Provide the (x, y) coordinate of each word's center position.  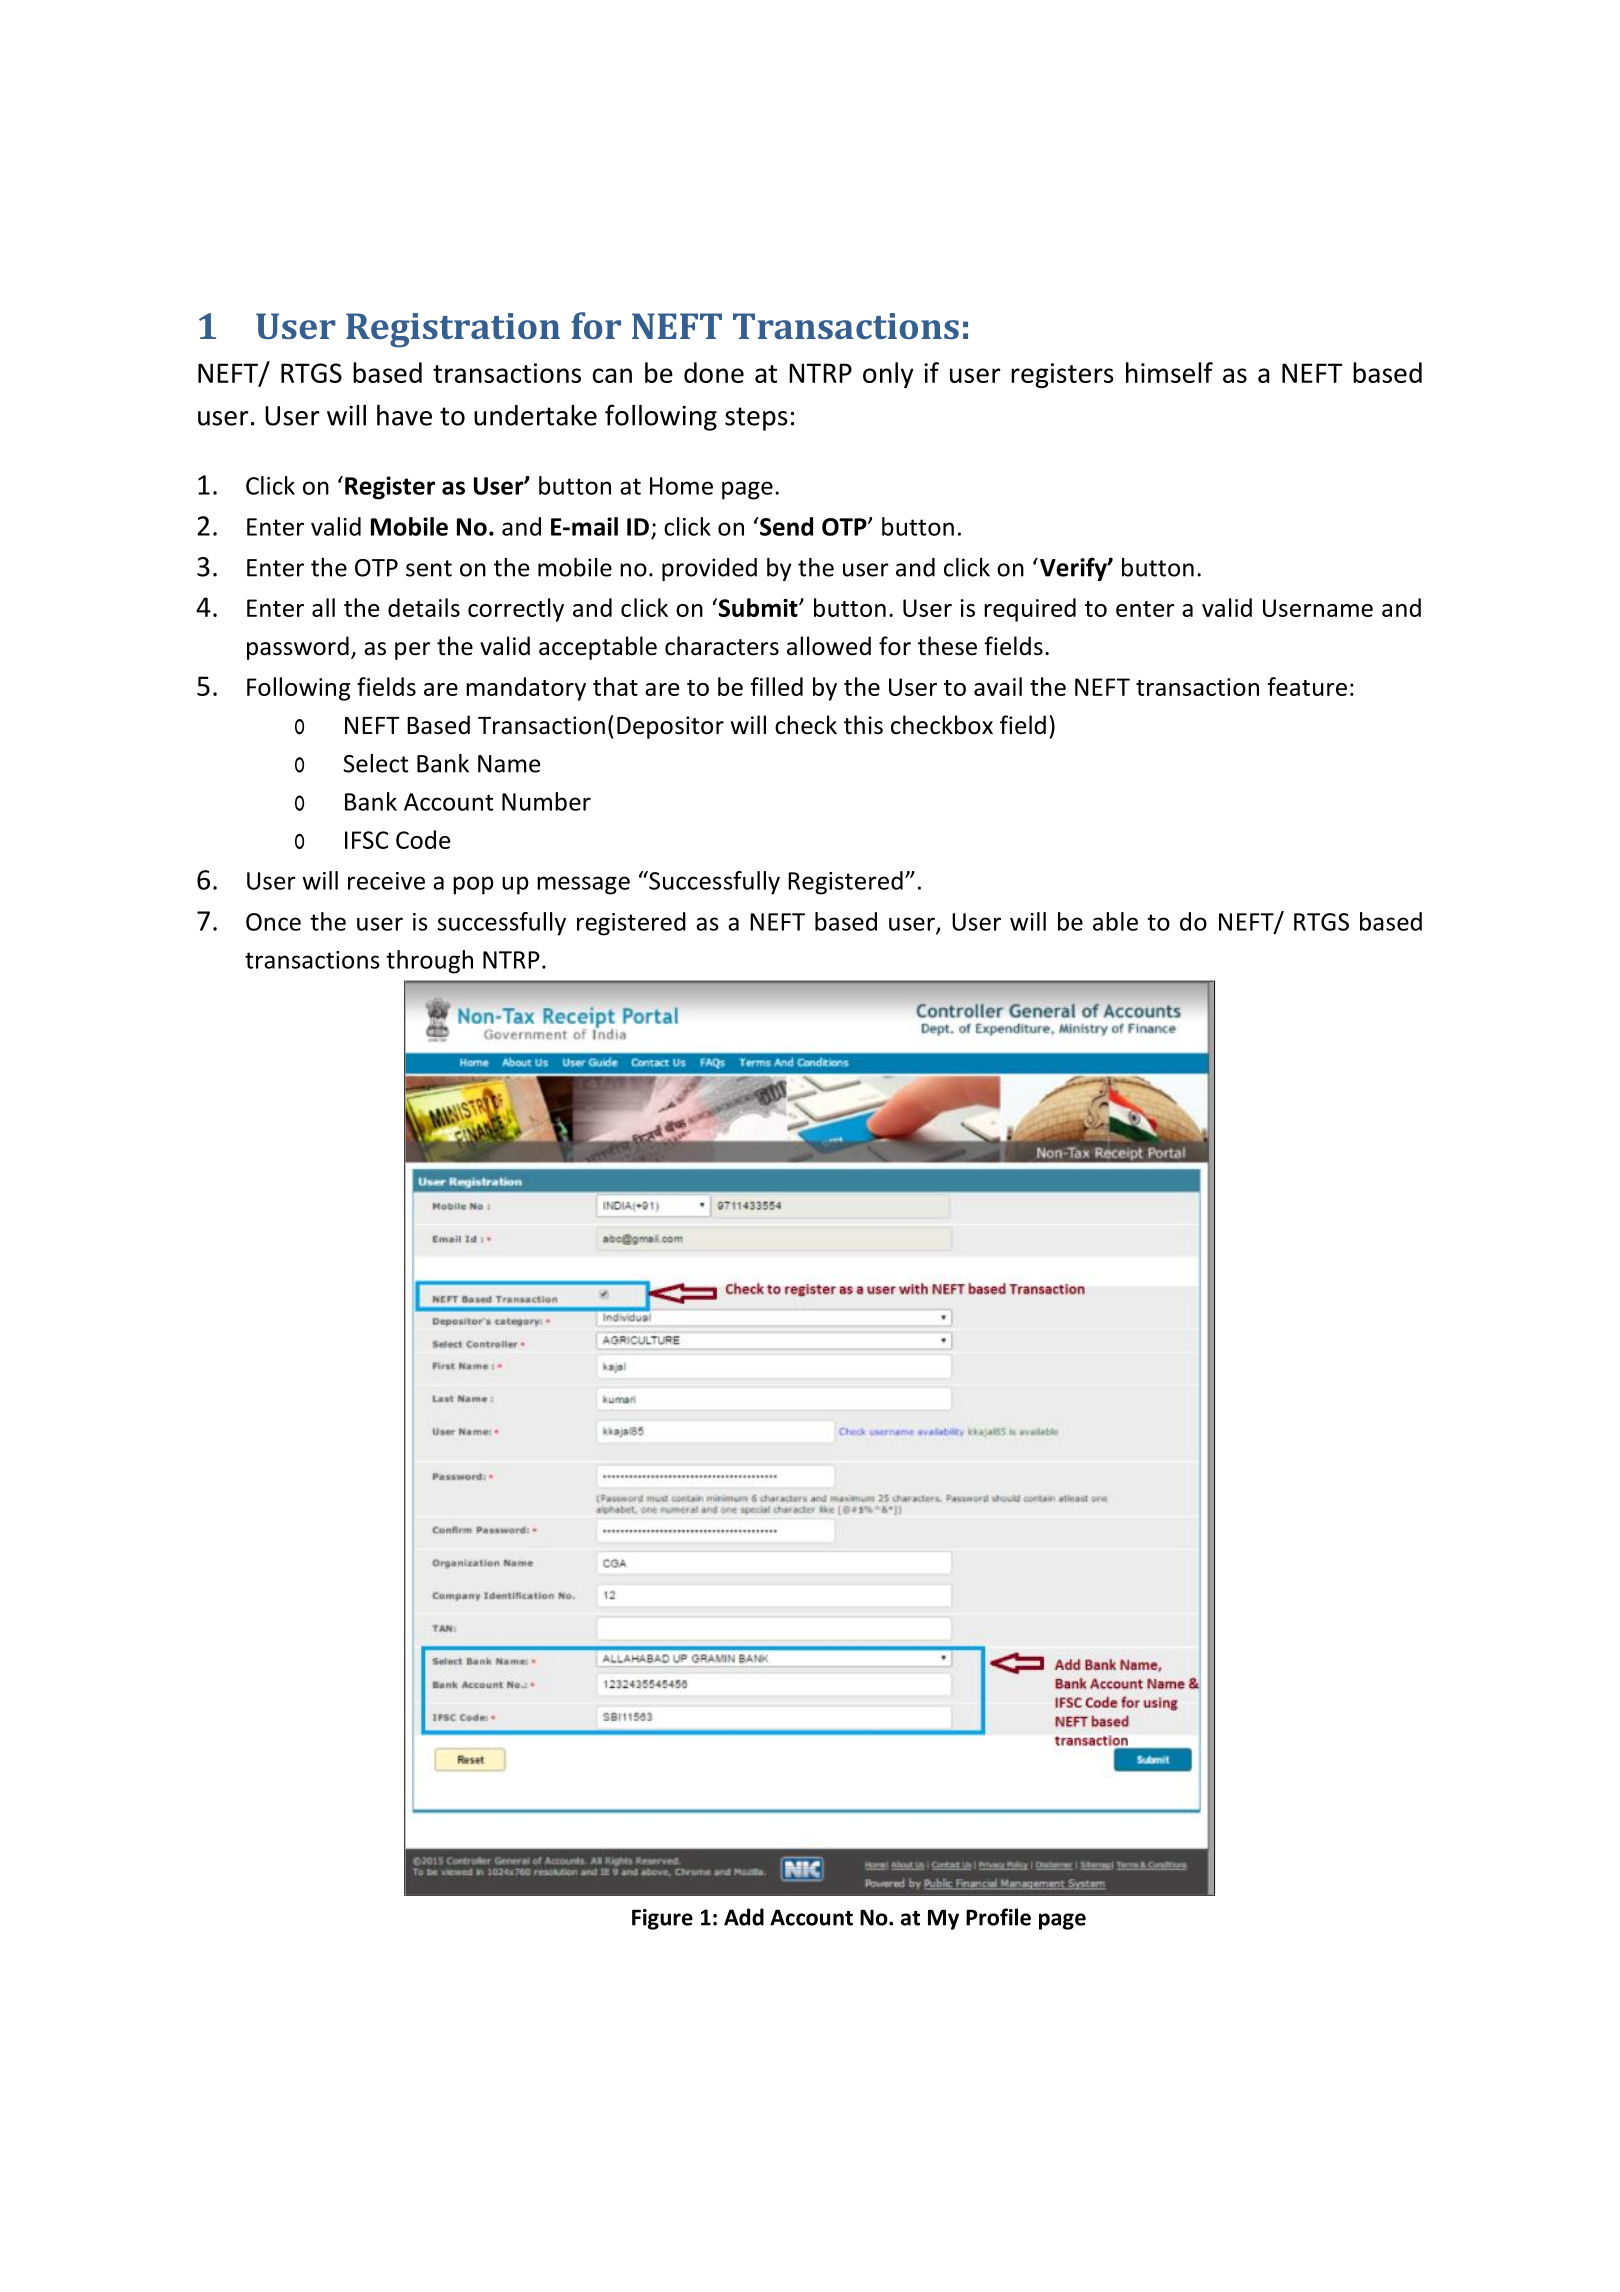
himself (1169, 372)
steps (756, 419)
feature (1307, 686)
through (429, 962)
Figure (662, 1919)
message (583, 885)
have (404, 415)
